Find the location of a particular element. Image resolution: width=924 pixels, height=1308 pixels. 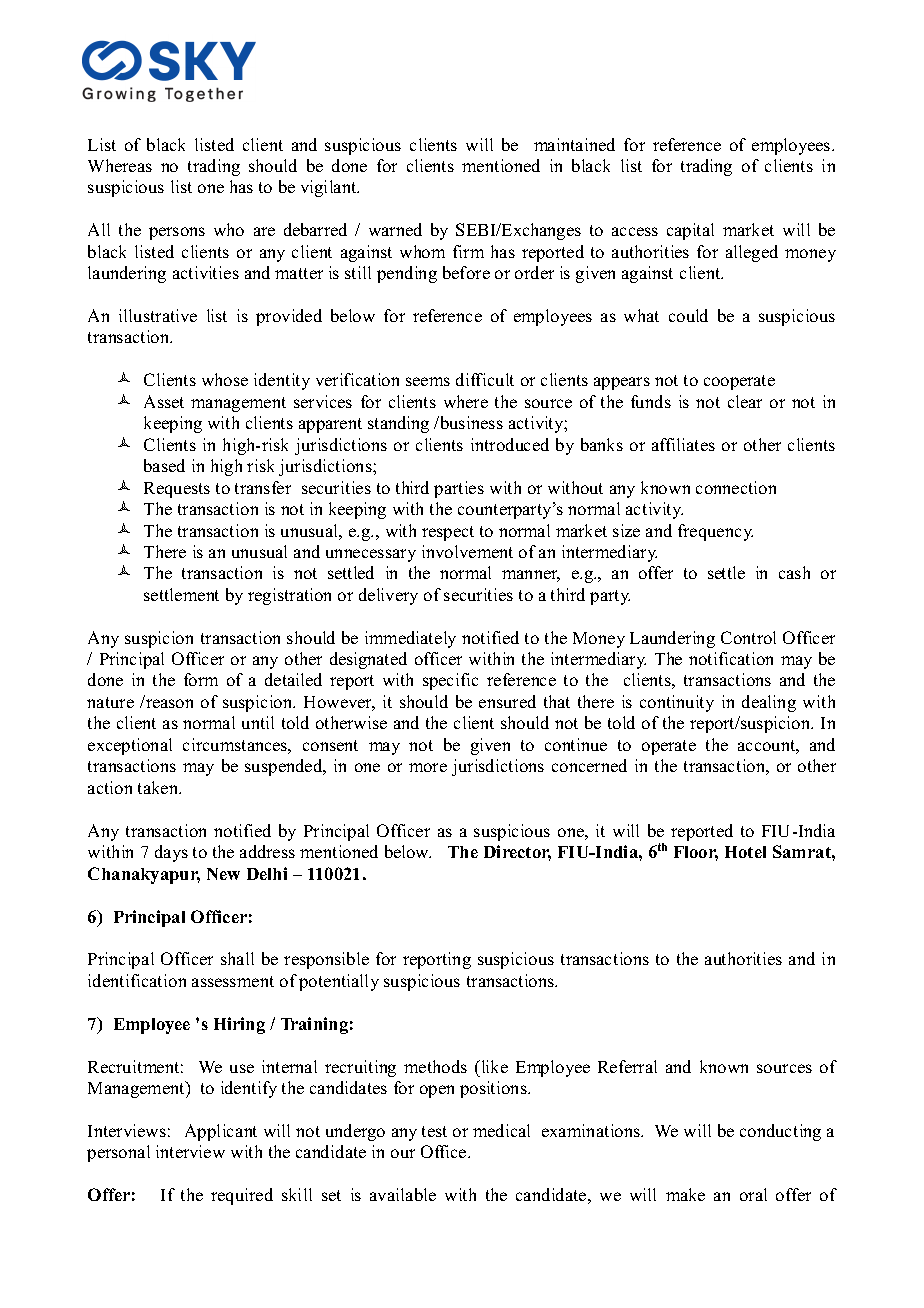

Director is located at coordinates (517, 853).
